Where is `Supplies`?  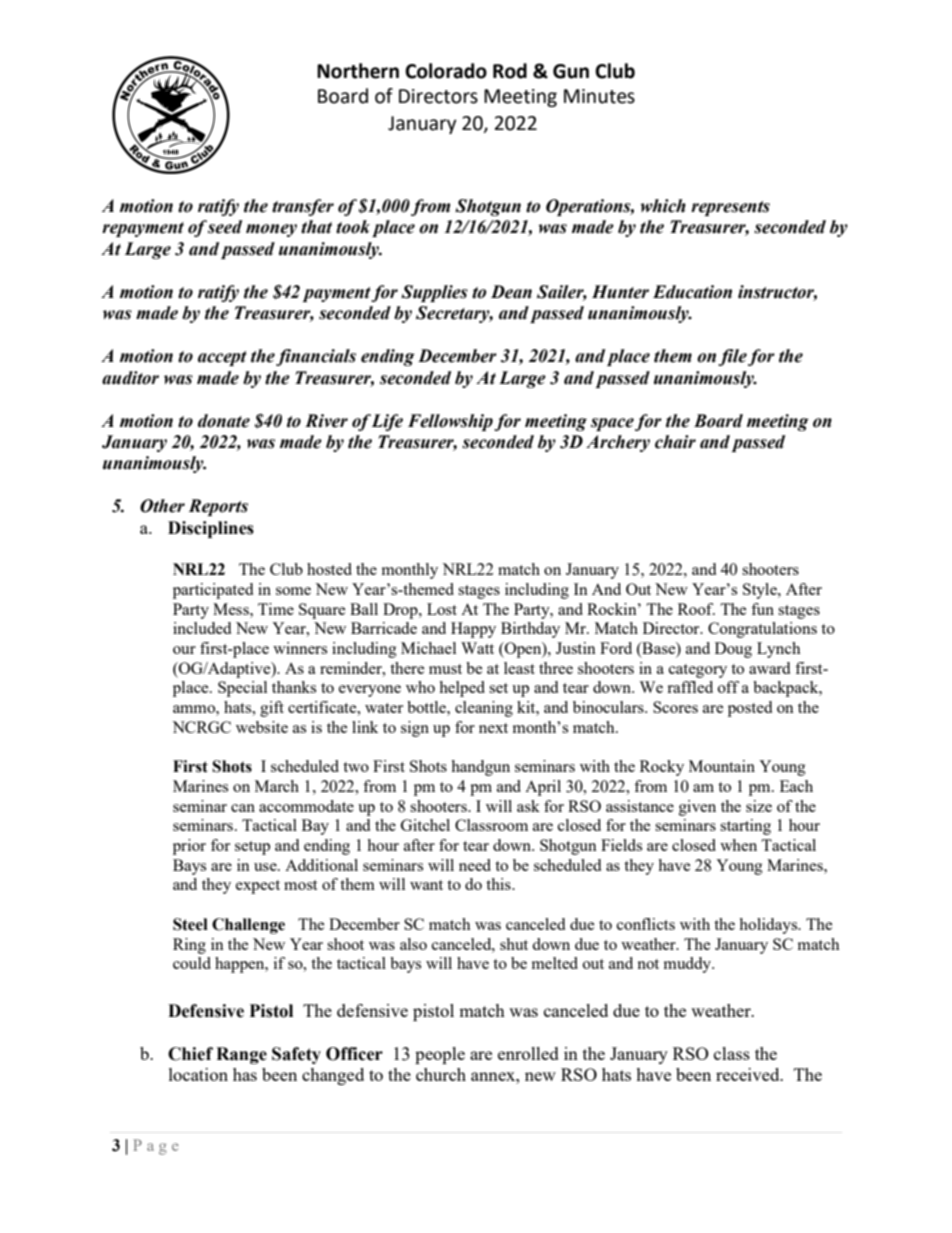
Supplies is located at coordinates (434, 293).
